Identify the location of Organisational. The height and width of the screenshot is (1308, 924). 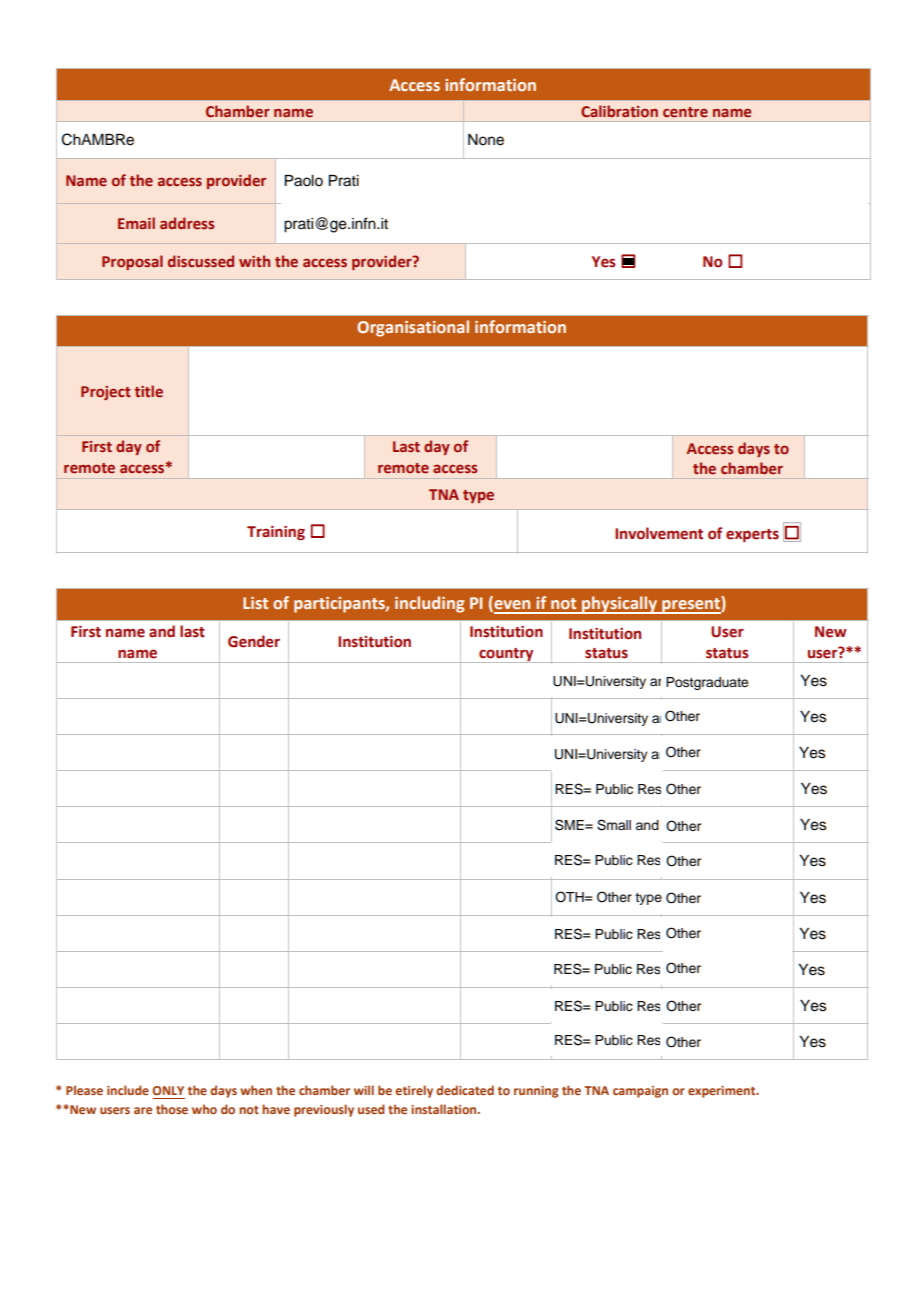
(413, 328).
